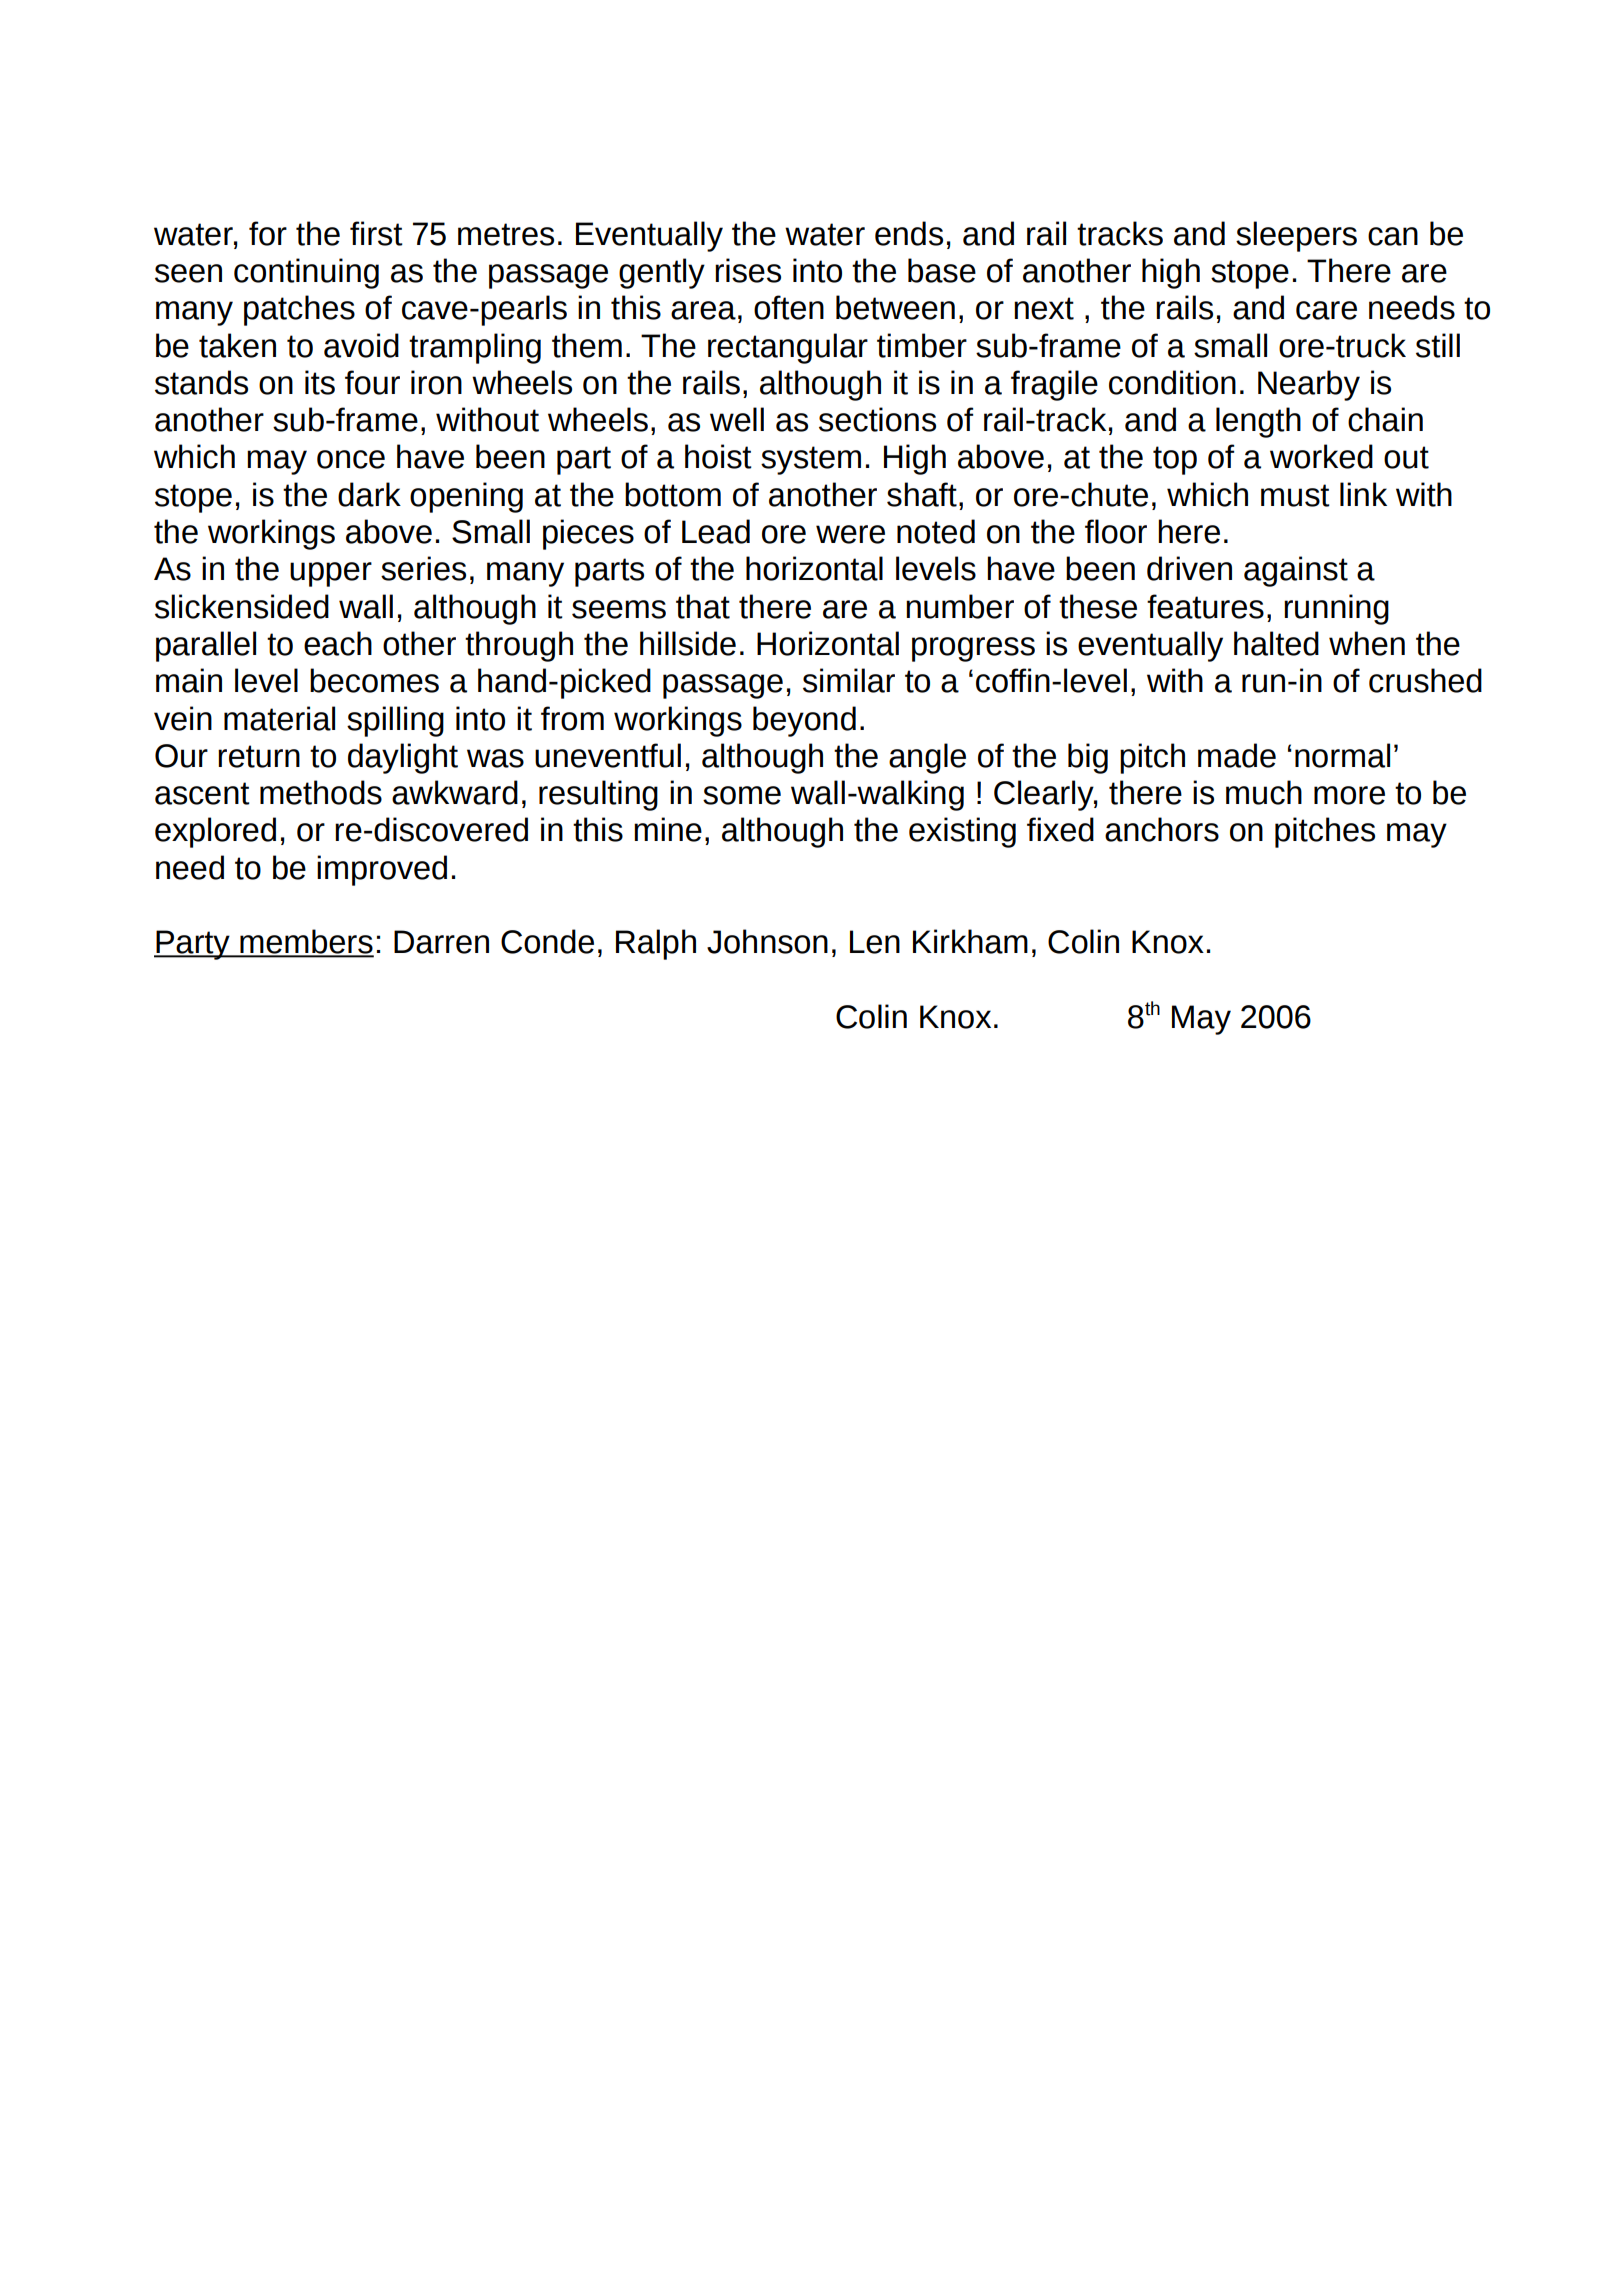 The height and width of the screenshot is (2276, 1608). I want to click on once, so click(351, 459).
